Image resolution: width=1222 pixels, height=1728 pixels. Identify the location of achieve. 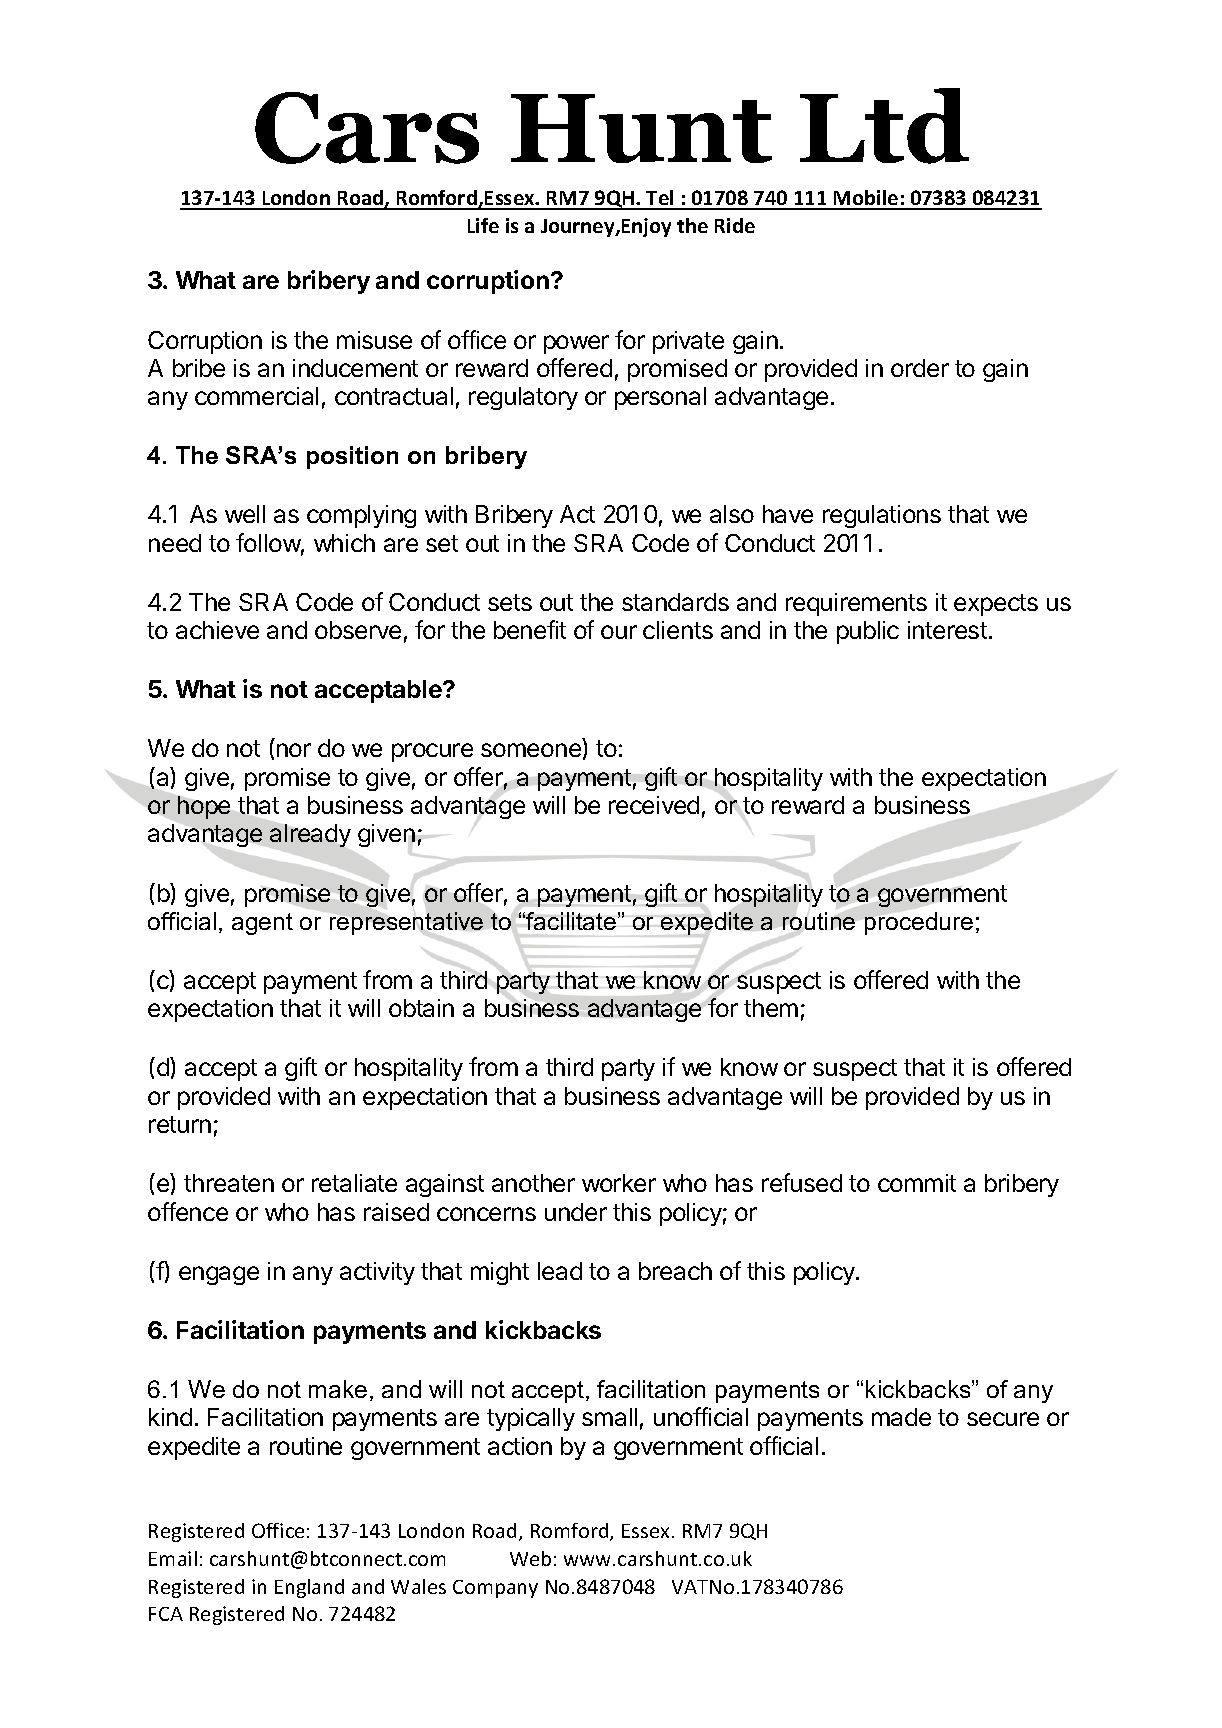
(217, 630).
